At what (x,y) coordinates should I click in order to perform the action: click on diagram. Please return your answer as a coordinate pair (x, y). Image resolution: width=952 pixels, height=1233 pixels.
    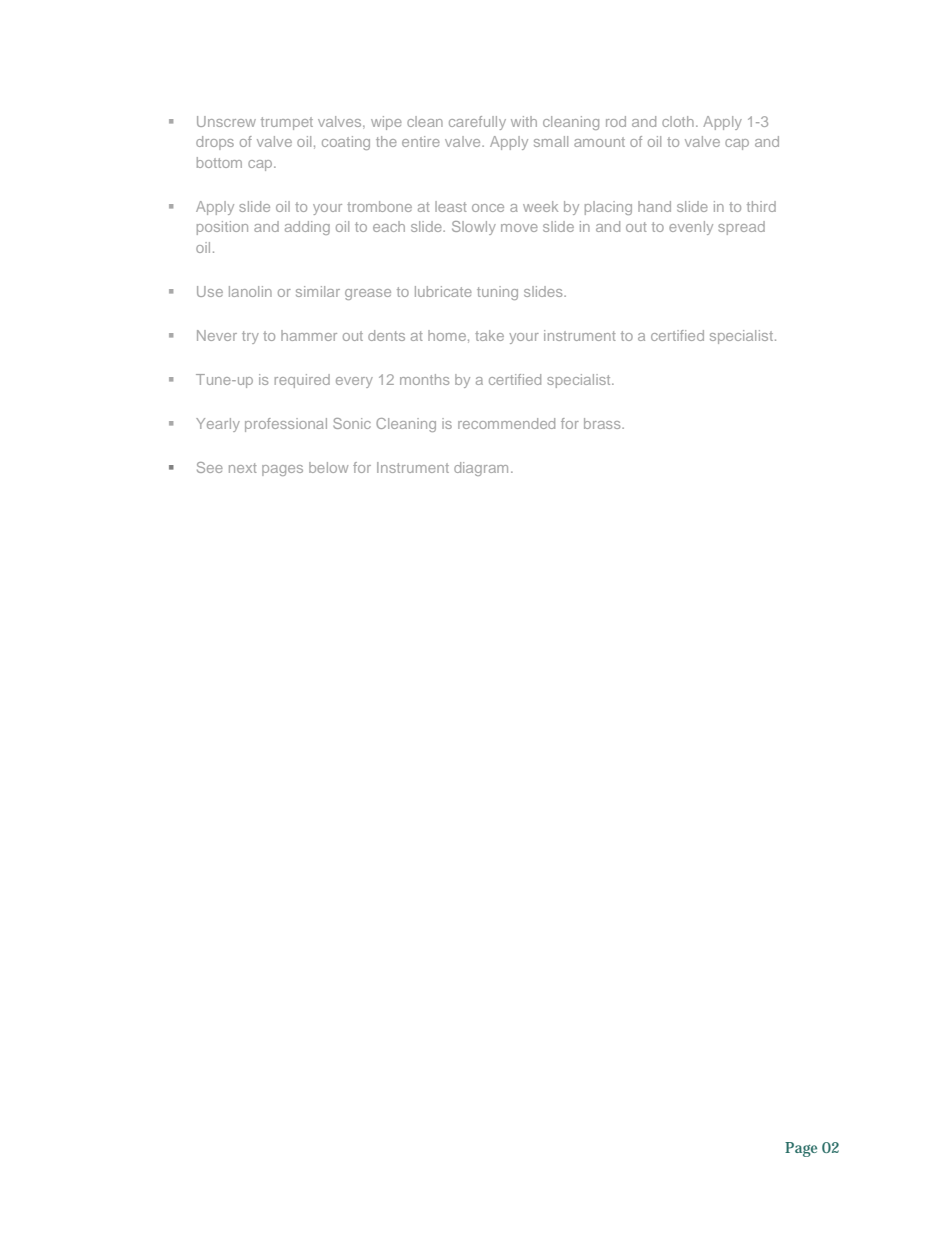
    Looking at the image, I should click on (481, 469).
